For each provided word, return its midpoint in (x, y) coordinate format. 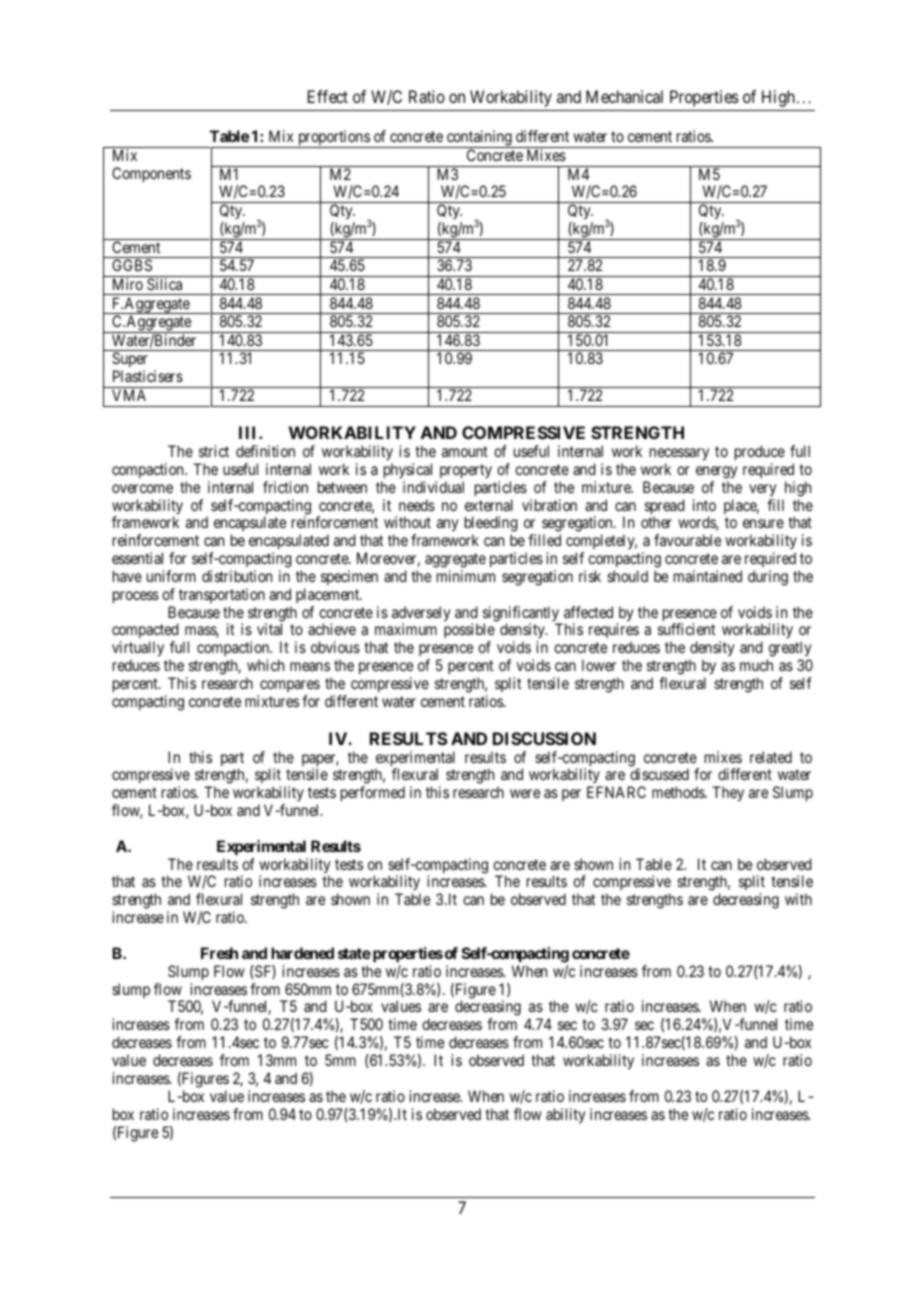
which (265, 665)
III (249, 432)
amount (465, 451)
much (756, 665)
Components (151, 174)
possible (469, 632)
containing (479, 139)
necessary (679, 454)
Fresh (219, 953)
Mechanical (624, 96)
